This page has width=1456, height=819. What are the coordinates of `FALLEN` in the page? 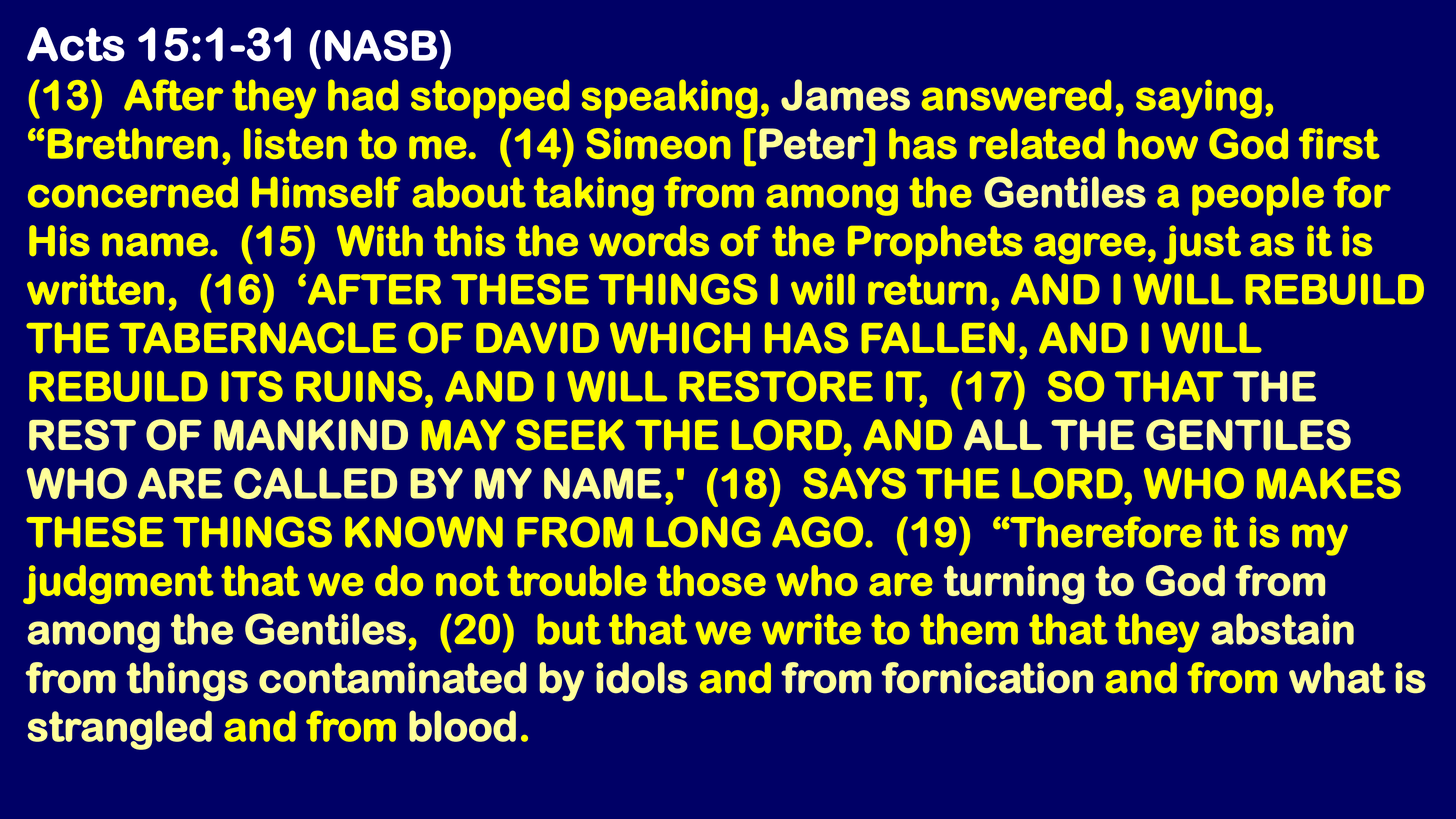 It's located at (938, 338).
